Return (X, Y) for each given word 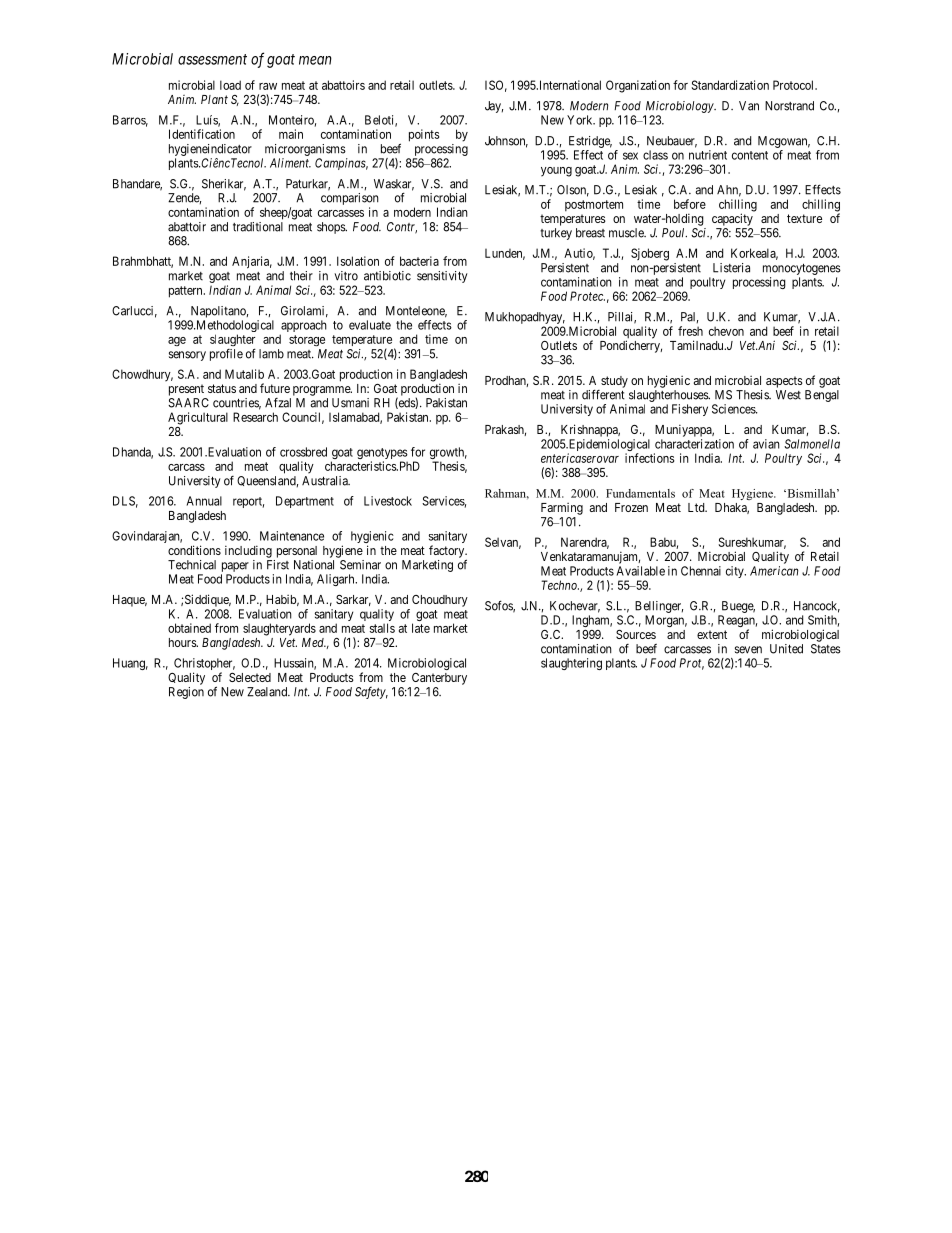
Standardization (730, 85)
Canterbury (439, 679)
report (248, 502)
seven (748, 650)
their (301, 276)
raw (268, 86)
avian (766, 444)
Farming (562, 509)
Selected (250, 677)
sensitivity (442, 277)
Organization (638, 86)
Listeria (731, 268)
